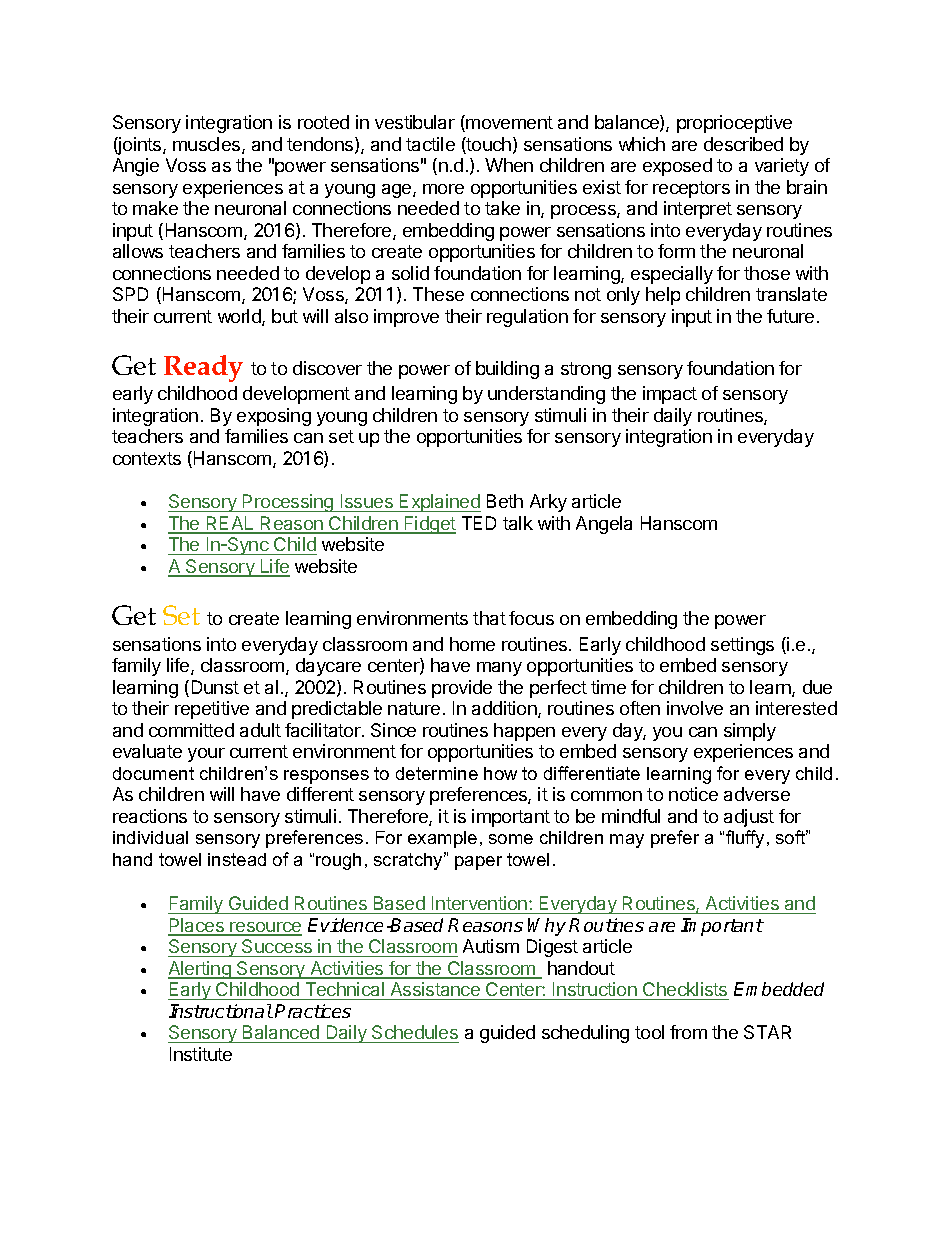  Describe the element at coordinates (489, 618) in the image. I see `that` at that location.
